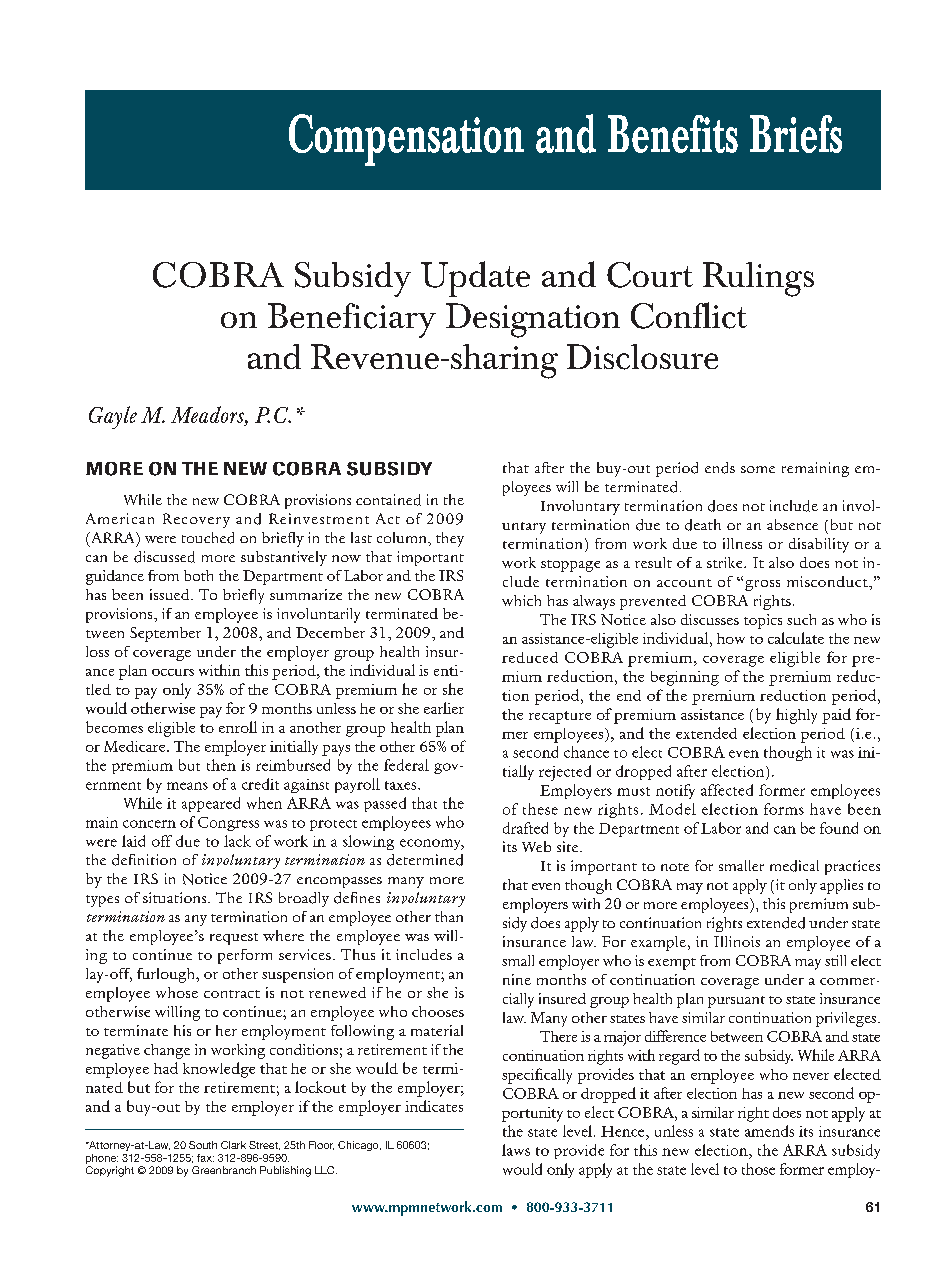 This screenshot has height=1265, width=952. What do you see at coordinates (784, 809) in the screenshot?
I see `forms` at bounding box center [784, 809].
